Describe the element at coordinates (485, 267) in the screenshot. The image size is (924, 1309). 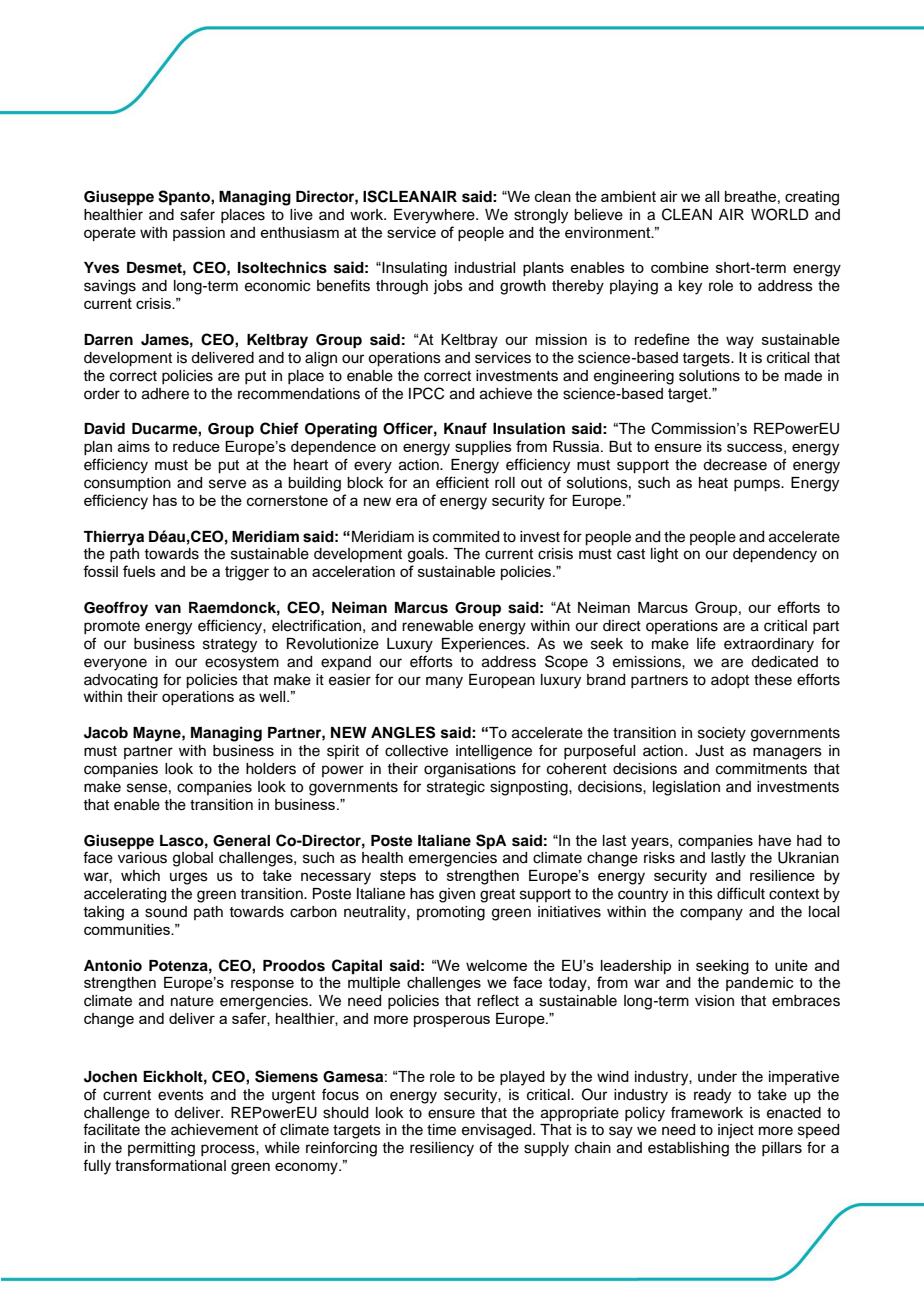
I see `industrial` at that location.
